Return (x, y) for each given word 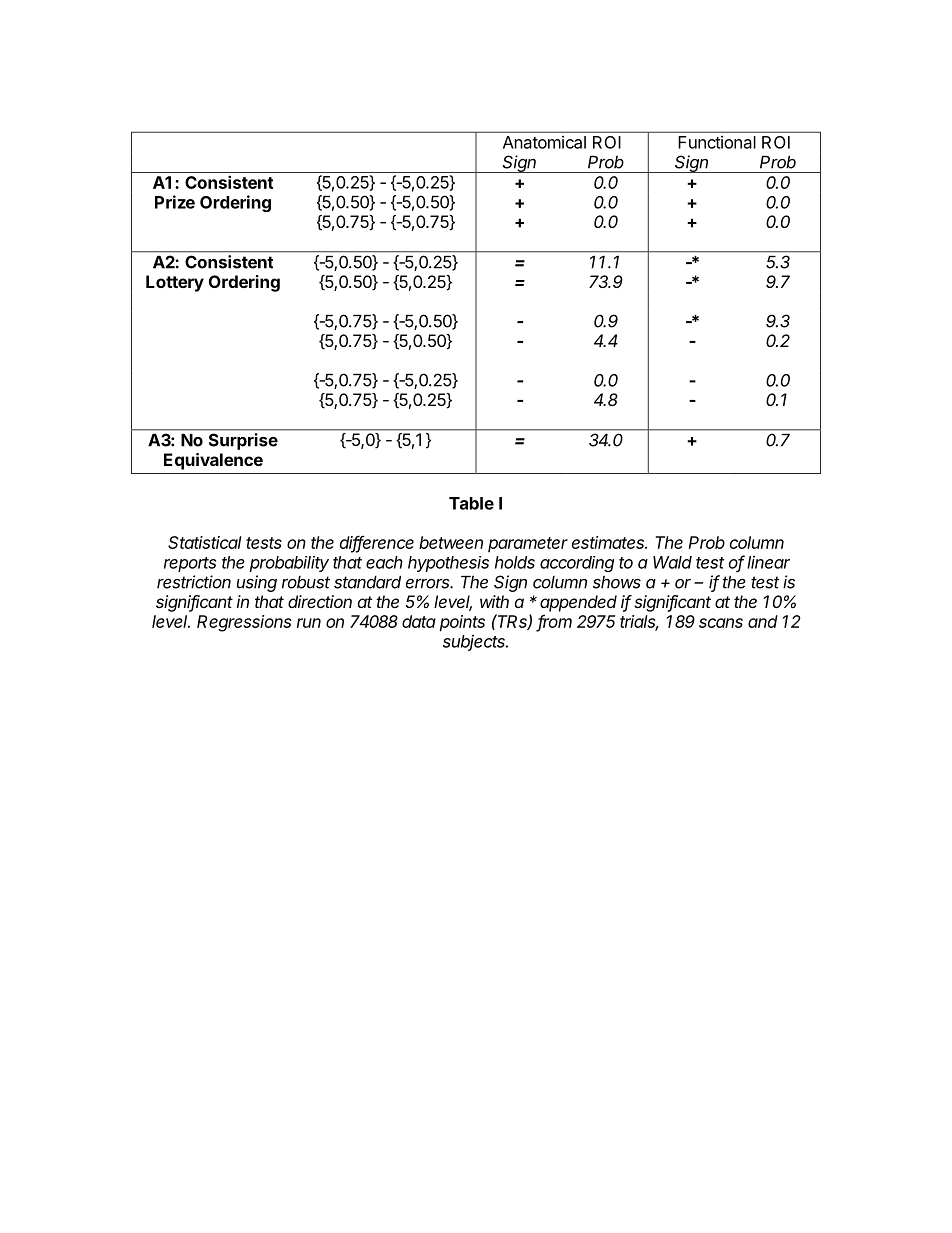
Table (471, 503)
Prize (175, 202)
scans (721, 623)
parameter (528, 544)
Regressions (244, 623)
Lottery (175, 283)
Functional (717, 142)
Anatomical (544, 142)
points (462, 623)
